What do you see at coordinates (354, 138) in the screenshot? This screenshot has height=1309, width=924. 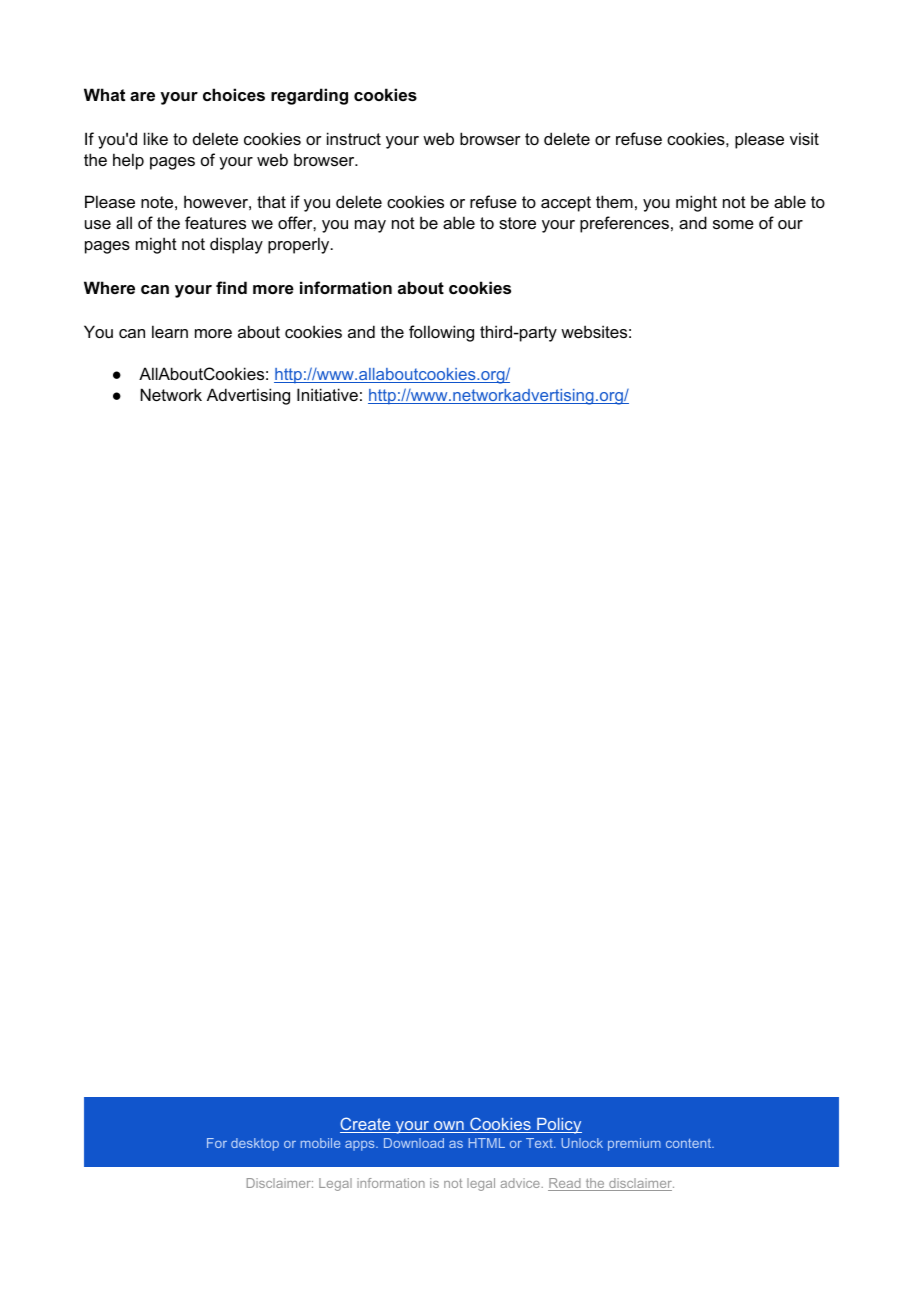 I see `instruct` at bounding box center [354, 138].
